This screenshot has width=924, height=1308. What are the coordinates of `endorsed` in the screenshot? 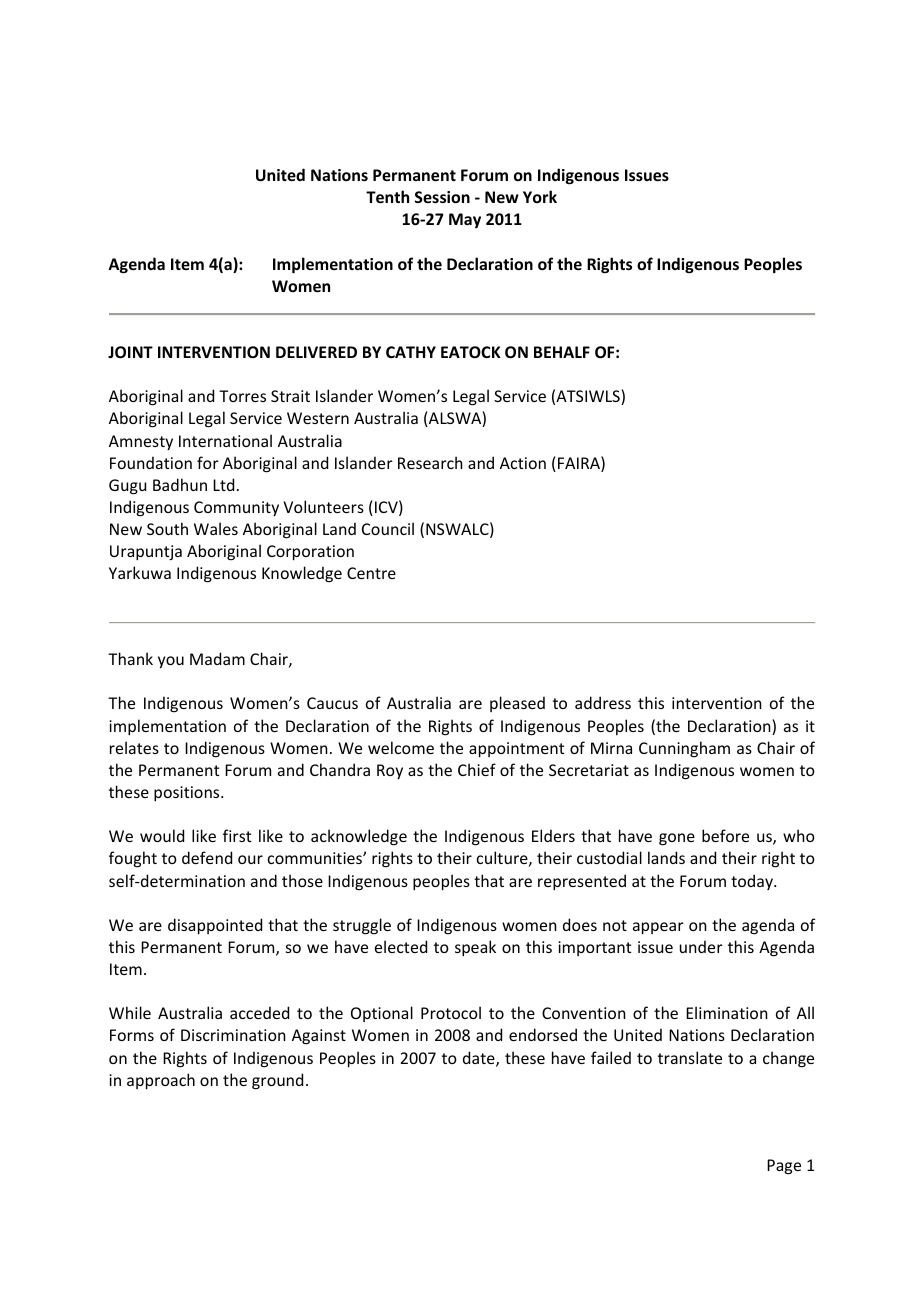 It's located at (543, 1034).
